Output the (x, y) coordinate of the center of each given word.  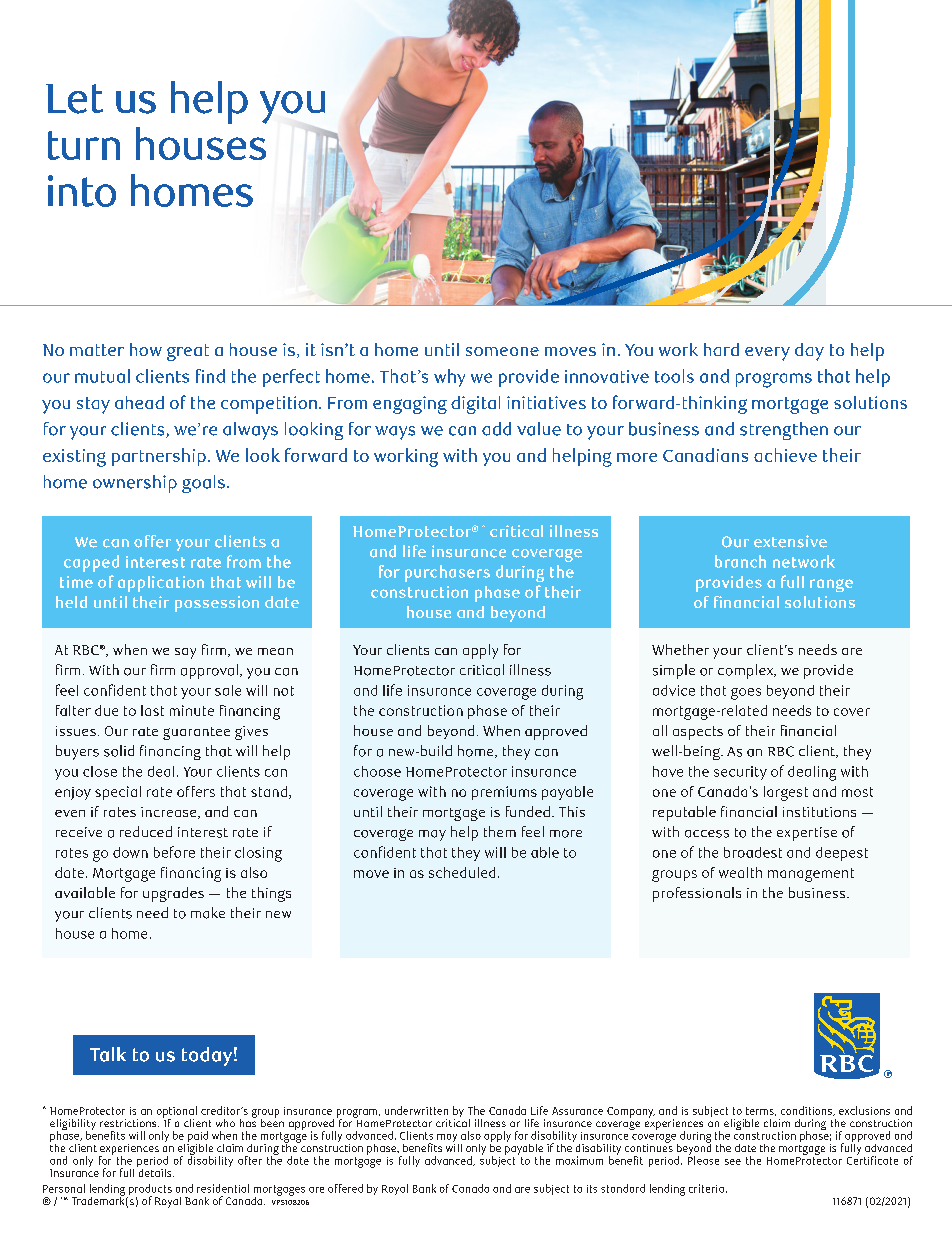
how (146, 349)
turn (84, 145)
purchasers (447, 573)
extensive (790, 541)
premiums (504, 793)
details (155, 1171)
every (767, 354)
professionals (697, 894)
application (161, 584)
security (740, 773)
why (449, 378)
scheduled (462, 872)
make (208, 913)
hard (721, 349)
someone (502, 351)
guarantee (196, 733)
